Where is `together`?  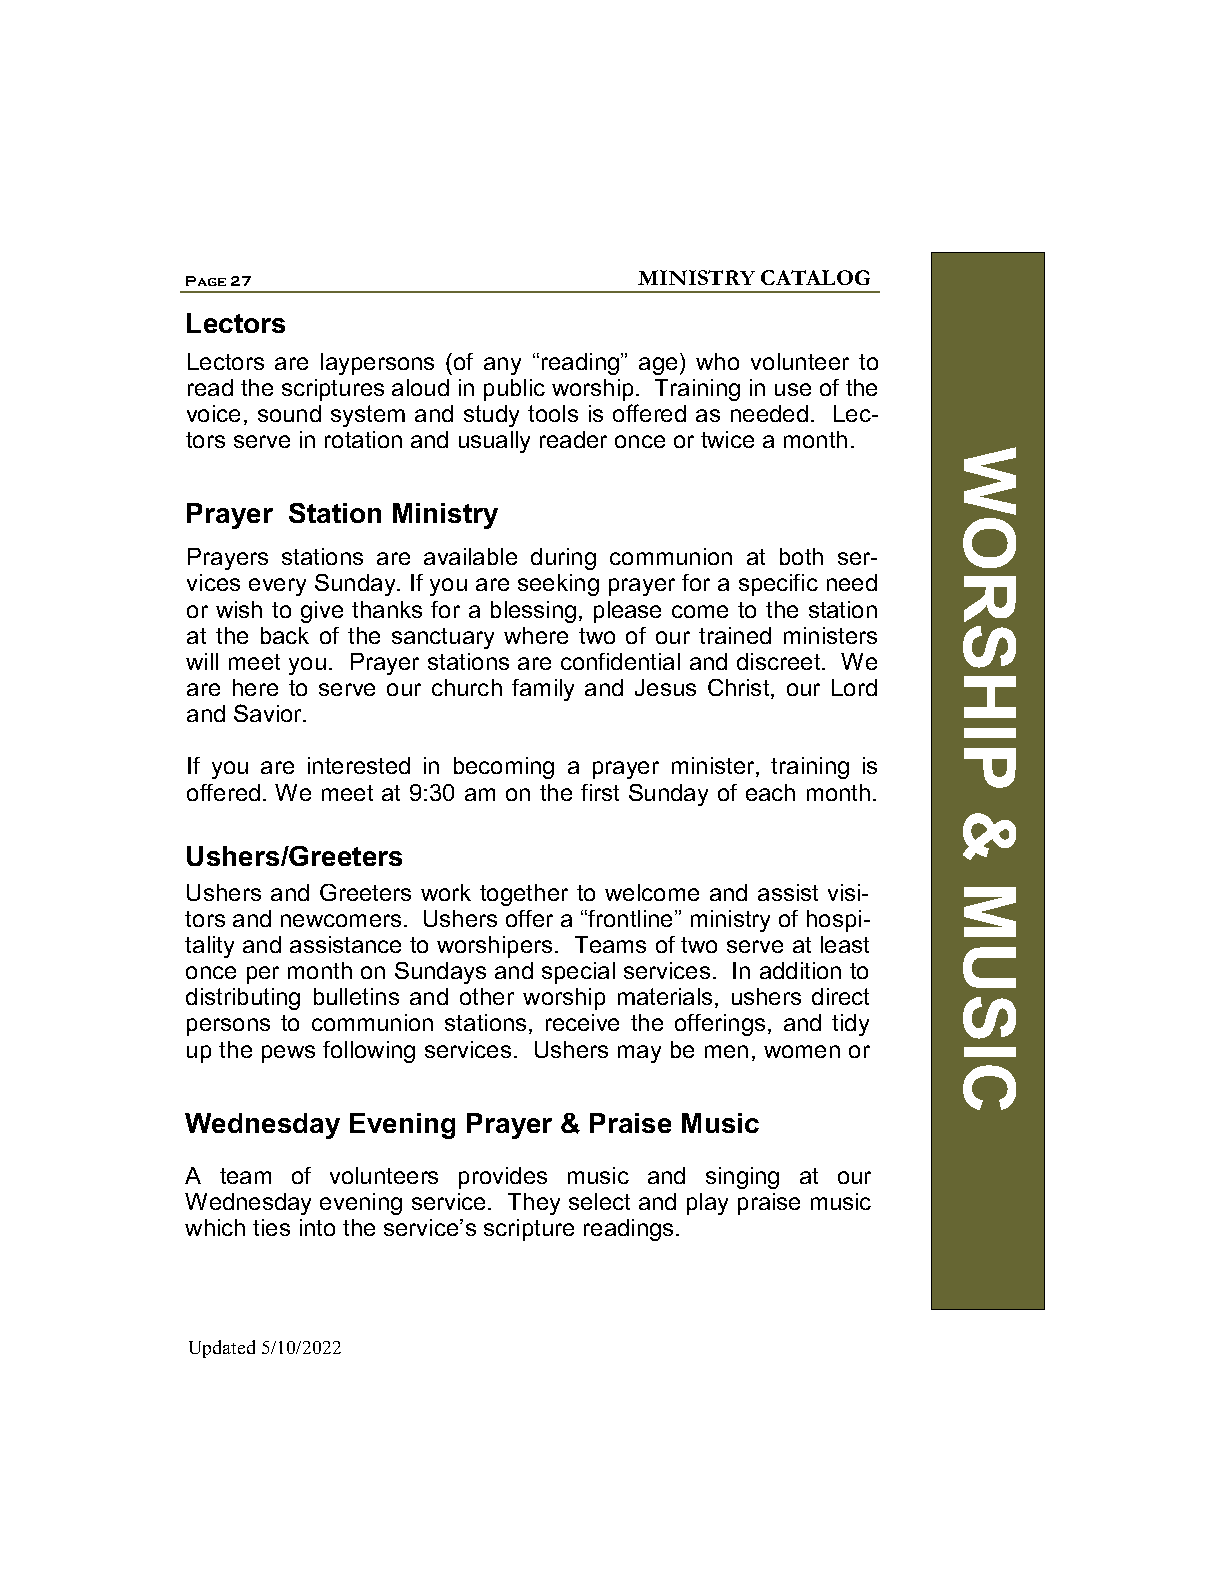
together is located at coordinates (524, 895).
